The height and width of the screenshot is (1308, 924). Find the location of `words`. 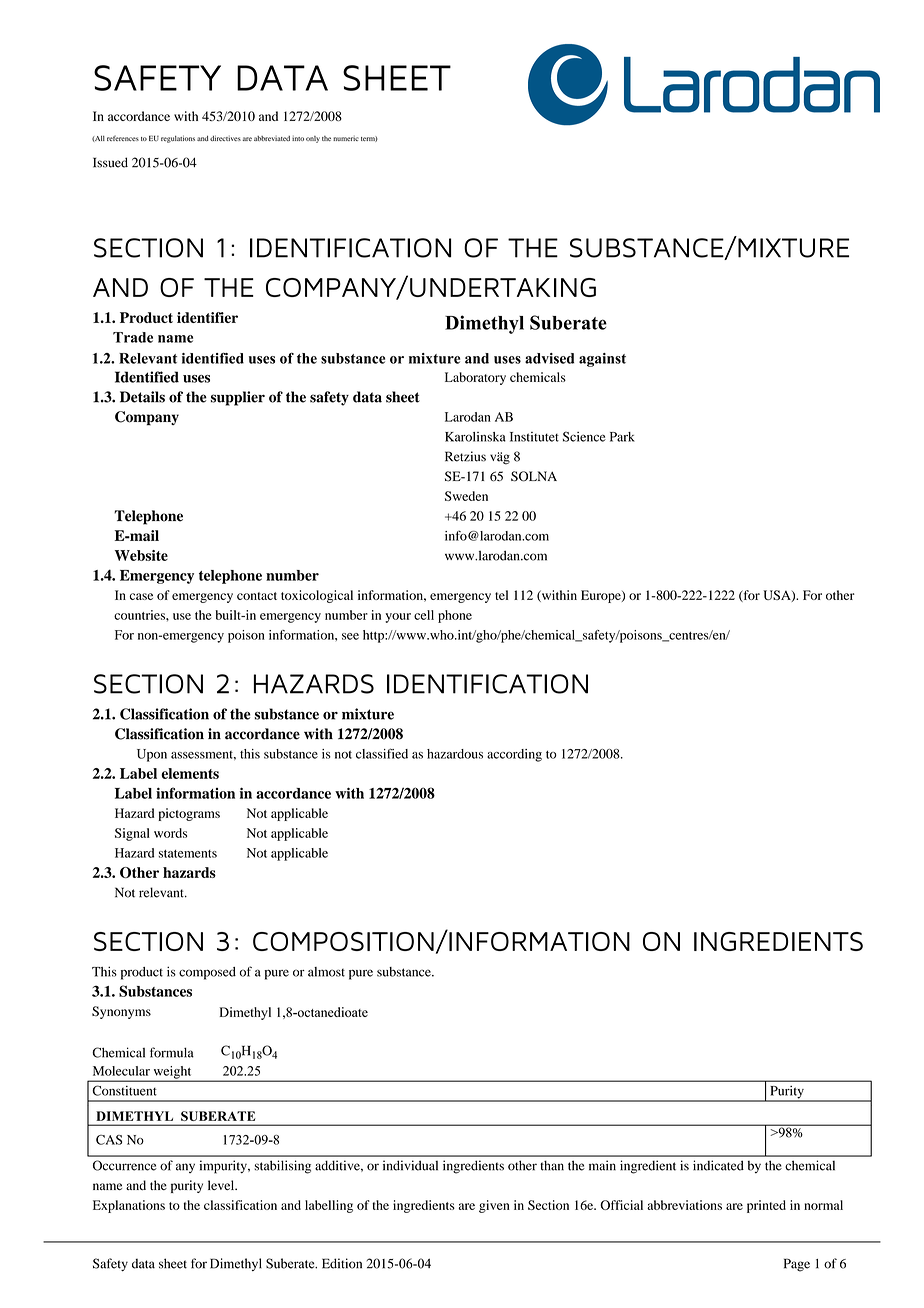

words is located at coordinates (170, 833).
